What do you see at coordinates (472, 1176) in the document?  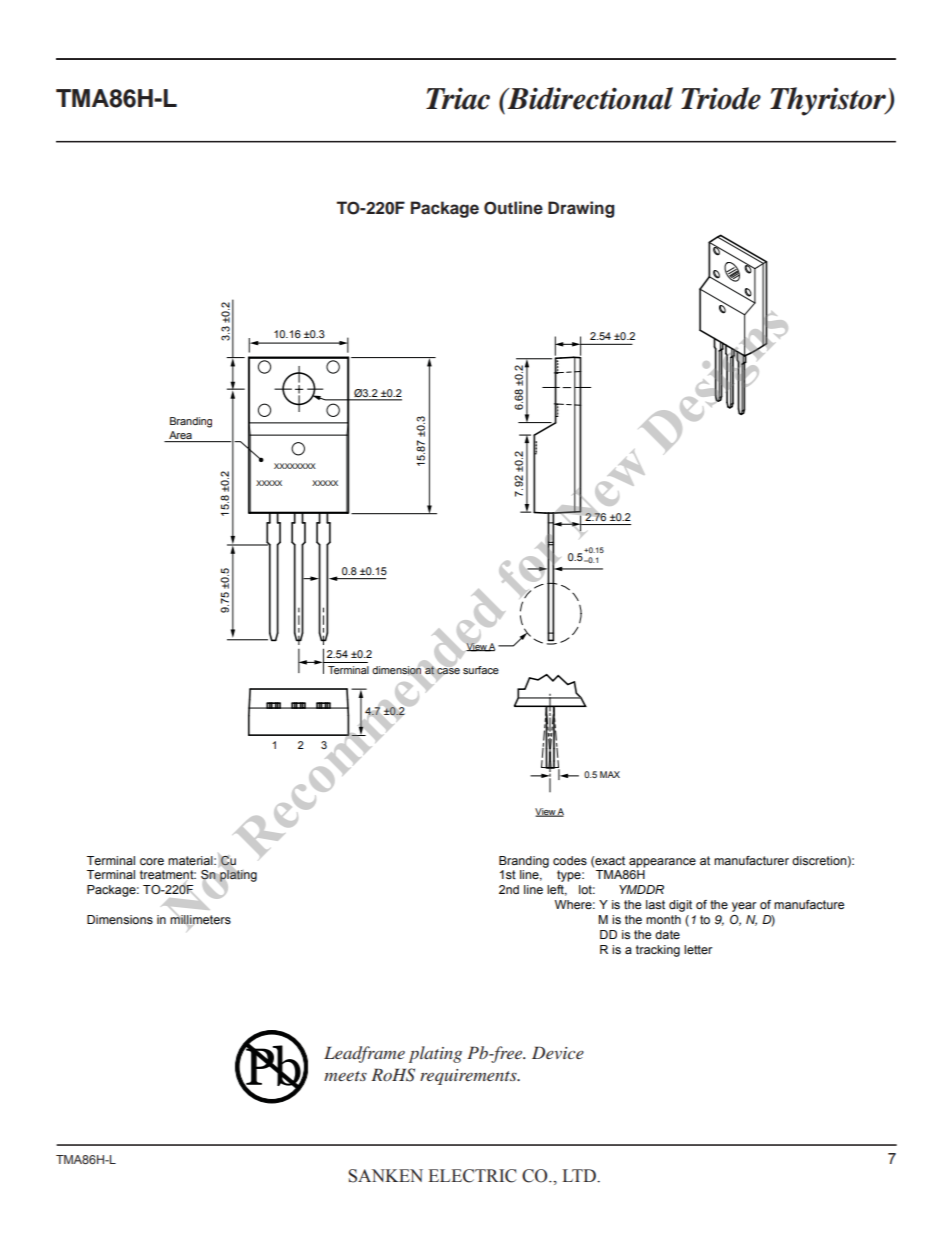 I see `ELECTRIC` at bounding box center [472, 1176].
